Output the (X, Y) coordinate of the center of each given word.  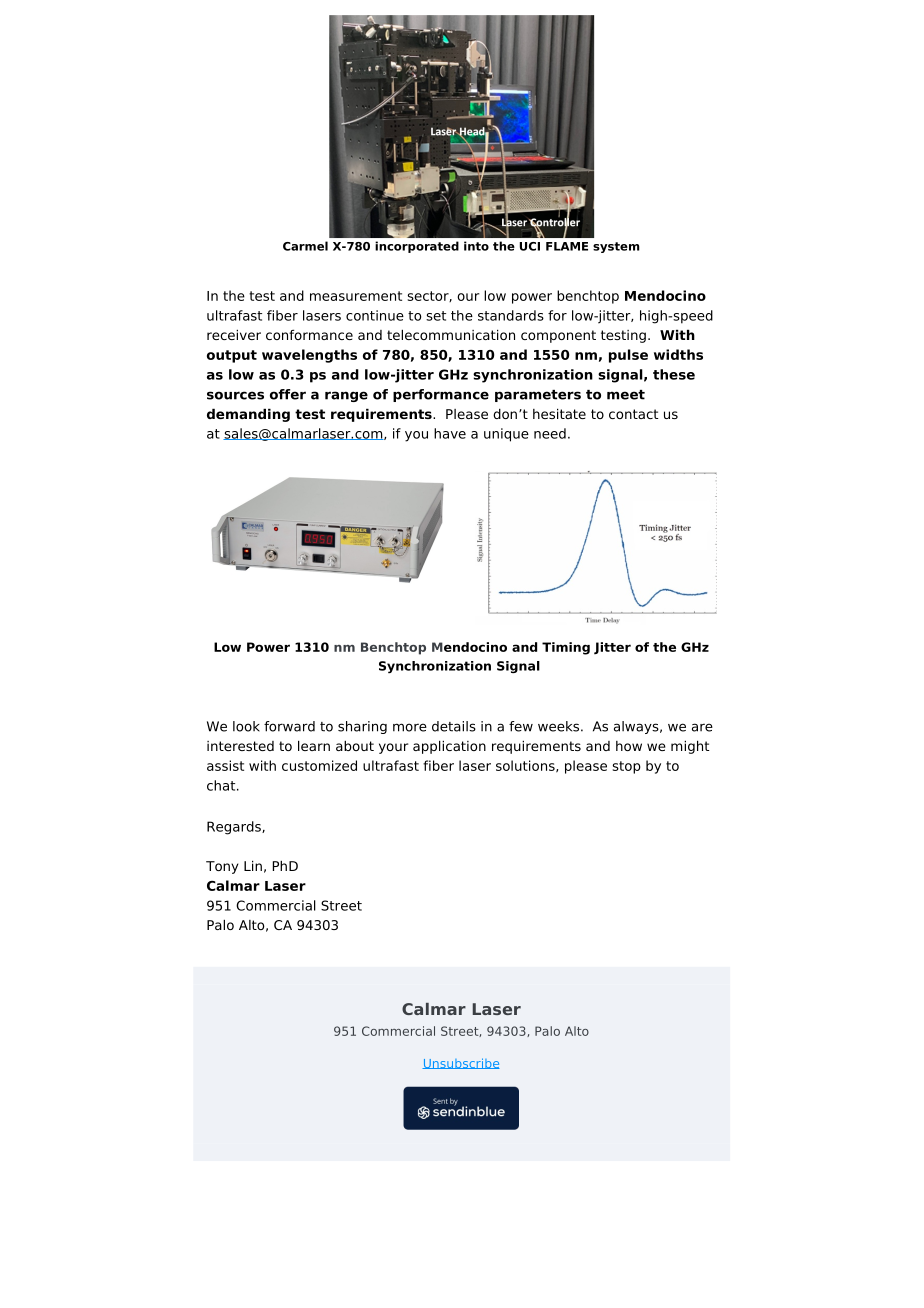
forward (289, 726)
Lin (253, 865)
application (449, 747)
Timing (566, 648)
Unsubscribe (461, 1063)
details (454, 726)
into (476, 246)
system (616, 247)
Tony (222, 867)
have (450, 433)
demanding (248, 415)
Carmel (305, 246)
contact (633, 414)
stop (627, 767)
